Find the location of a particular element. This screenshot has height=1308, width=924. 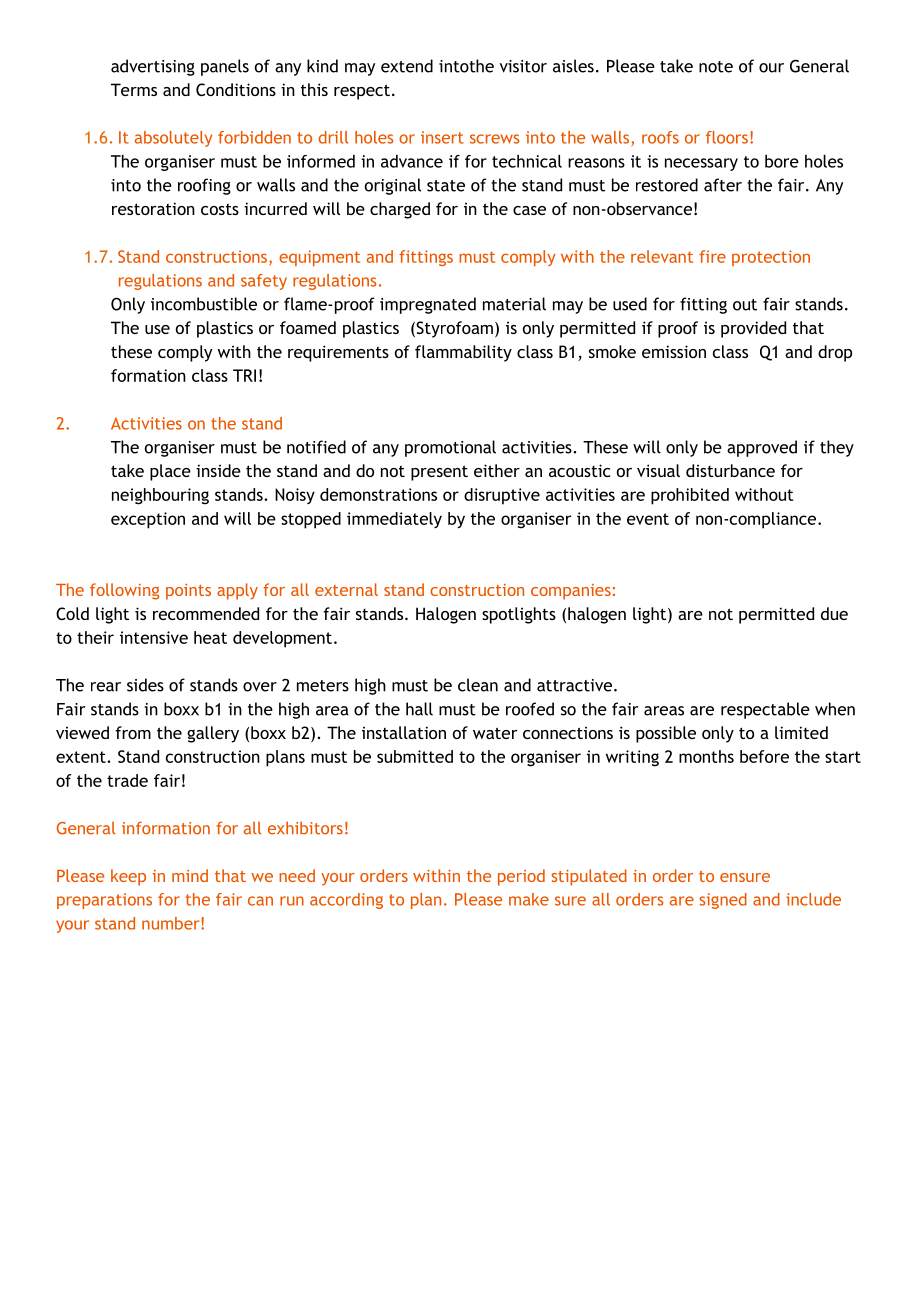

provided is located at coordinates (753, 329).
